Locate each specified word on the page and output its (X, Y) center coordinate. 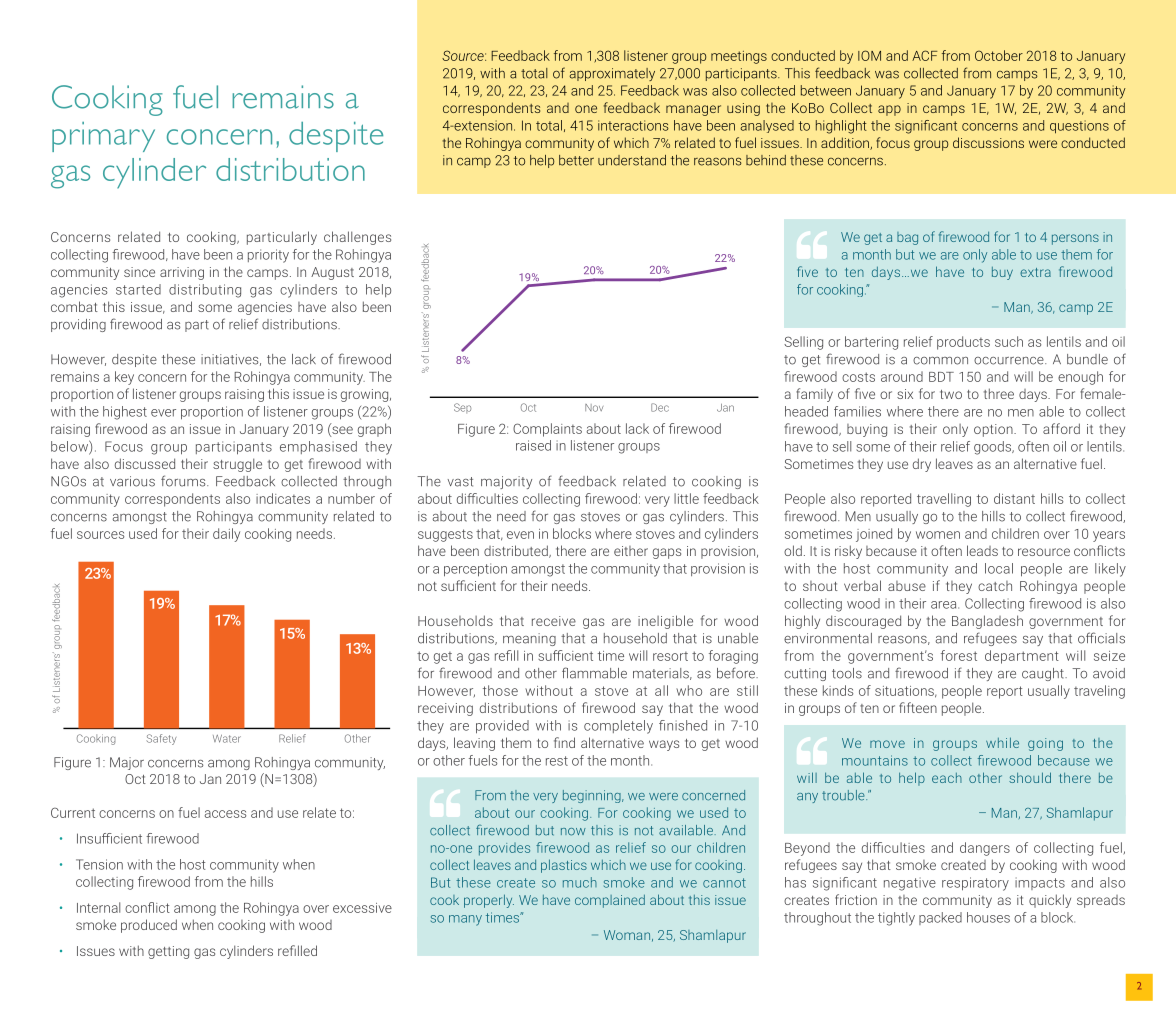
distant (1014, 498)
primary (103, 137)
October (999, 55)
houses (988, 917)
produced (149, 926)
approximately (612, 74)
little (686, 498)
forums (184, 481)
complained (610, 901)
